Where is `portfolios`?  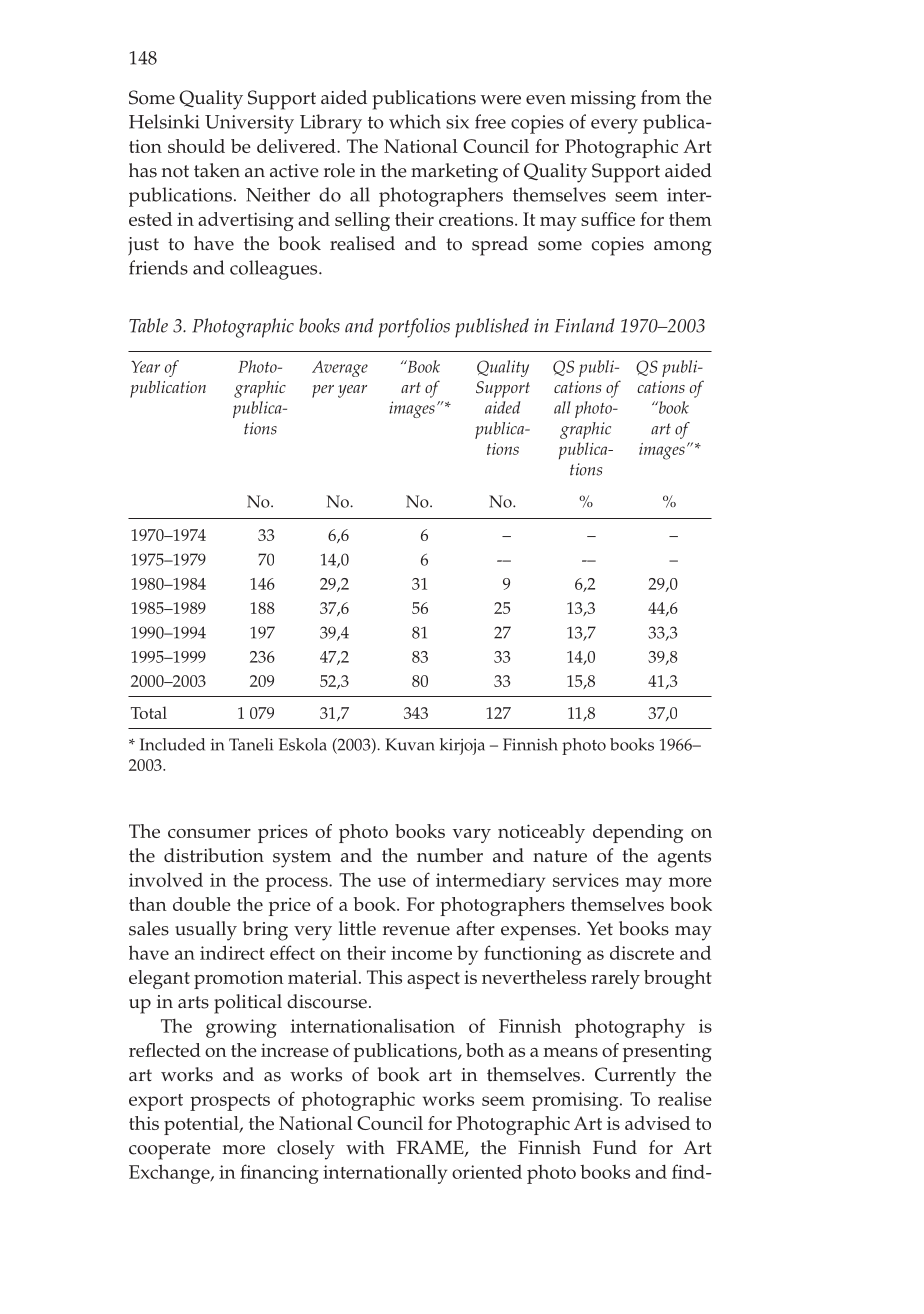 portfolios is located at coordinates (414, 328).
